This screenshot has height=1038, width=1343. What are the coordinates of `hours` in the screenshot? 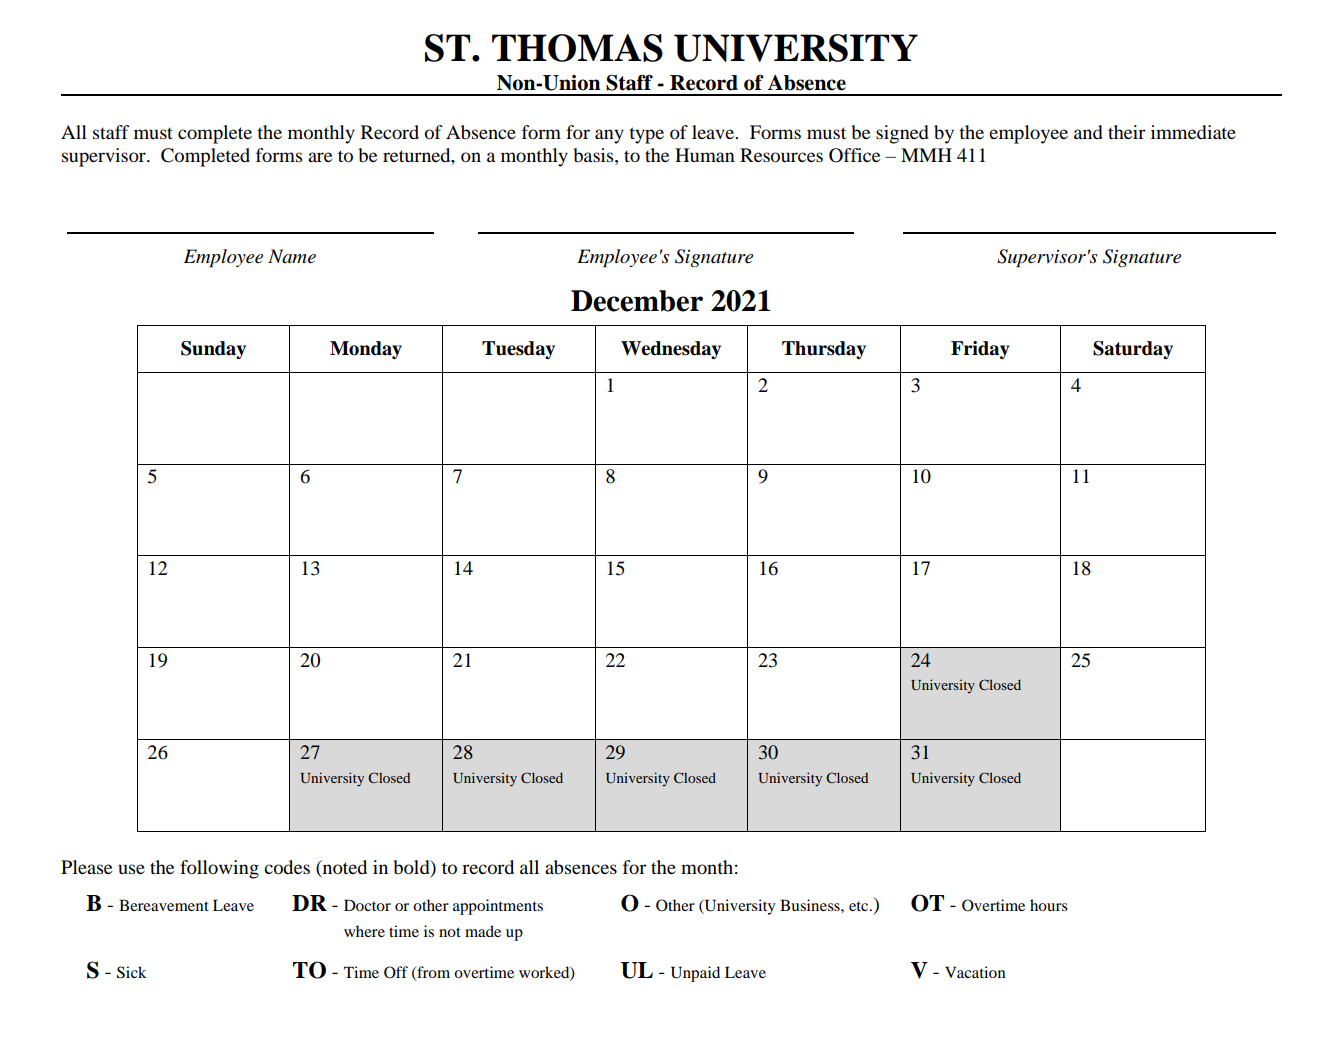 It's located at (1049, 905).
